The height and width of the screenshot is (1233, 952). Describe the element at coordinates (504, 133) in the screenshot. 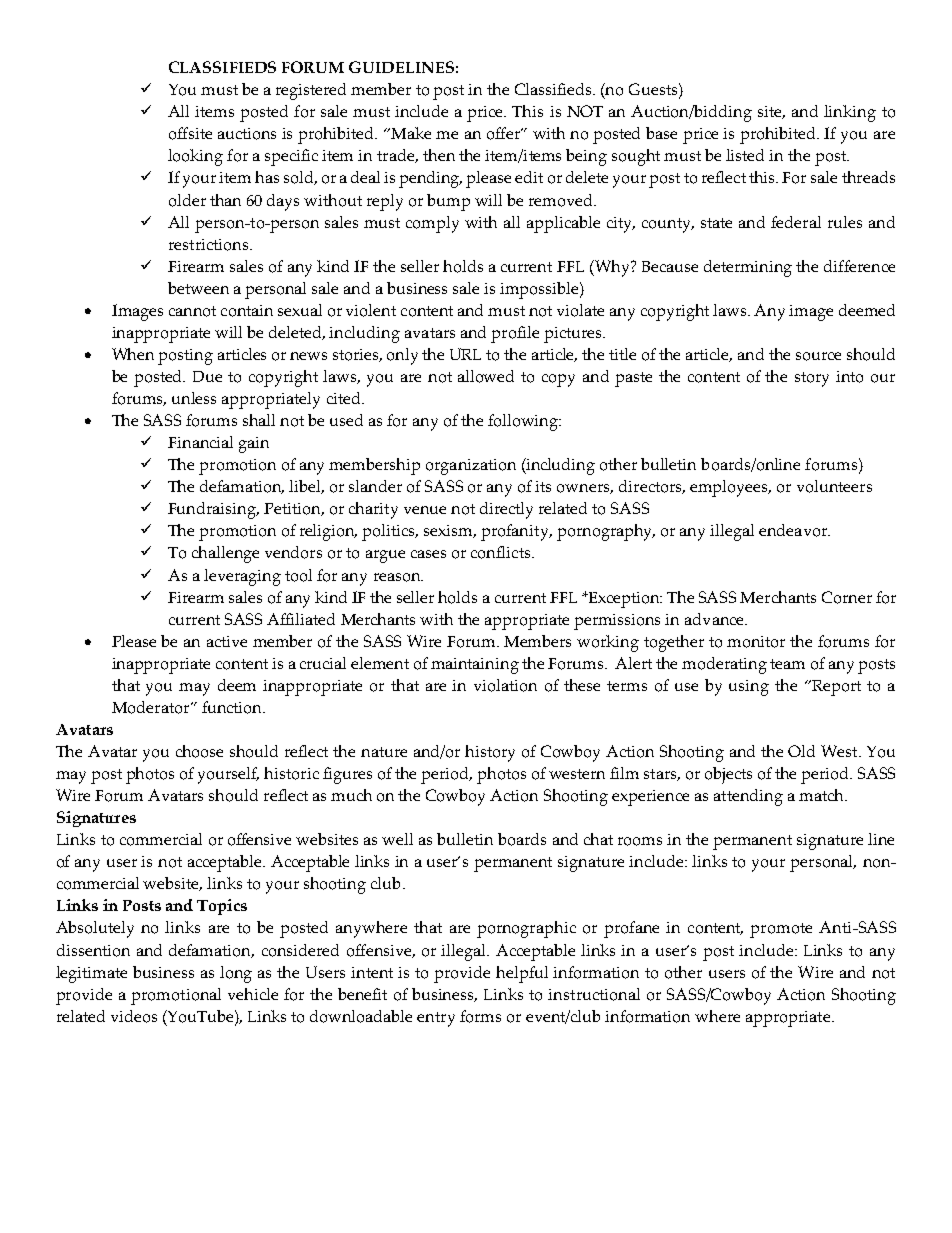

I see `offer` at that location.
